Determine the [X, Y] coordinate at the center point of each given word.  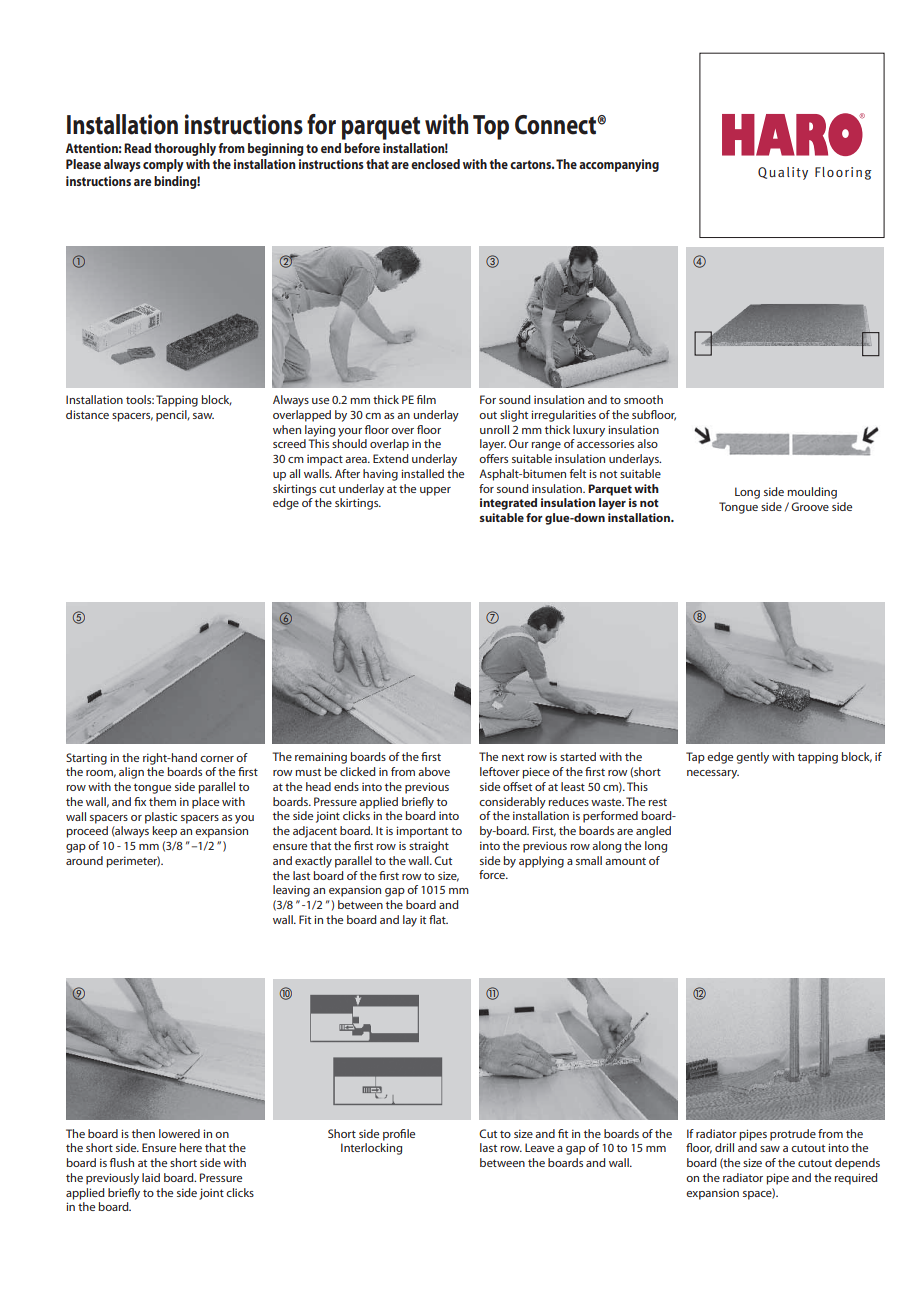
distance [87, 414]
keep [165, 832]
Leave [539, 1147]
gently [752, 758]
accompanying [619, 165]
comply [163, 165]
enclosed [435, 164]
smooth [643, 399]
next [513, 757]
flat [438, 919]
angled [653, 832]
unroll [494, 429]
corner [217, 759]
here [191, 1147]
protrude [793, 1135]
